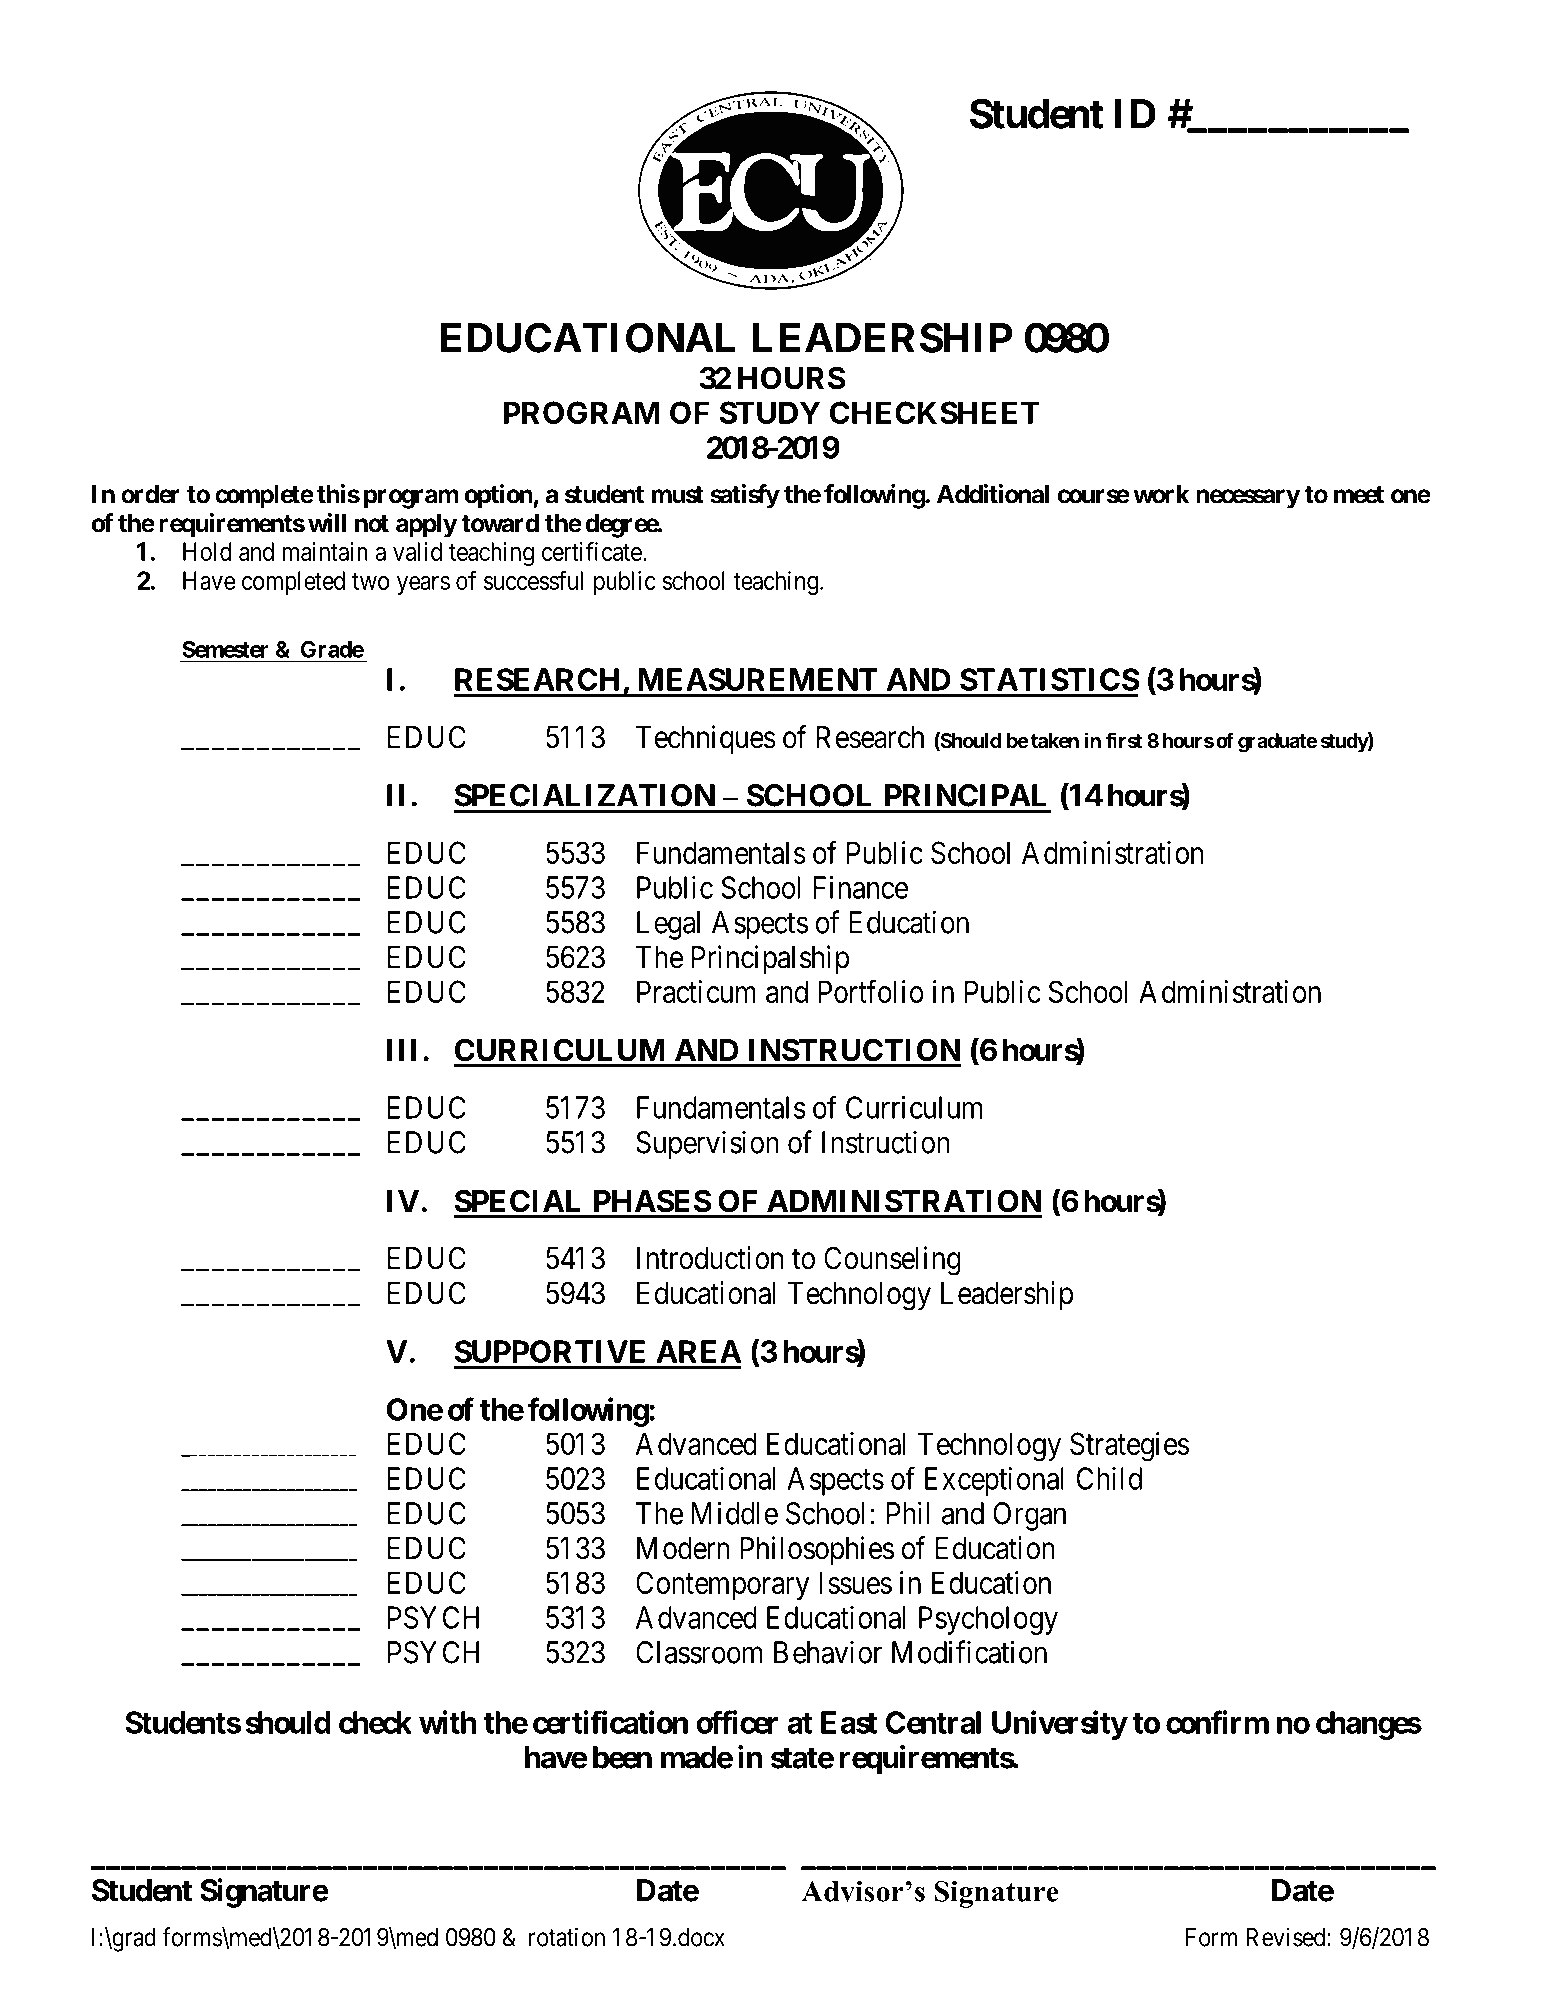  What do you see at coordinates (1217, 1722) in the page?
I see `confirm` at bounding box center [1217, 1722].
